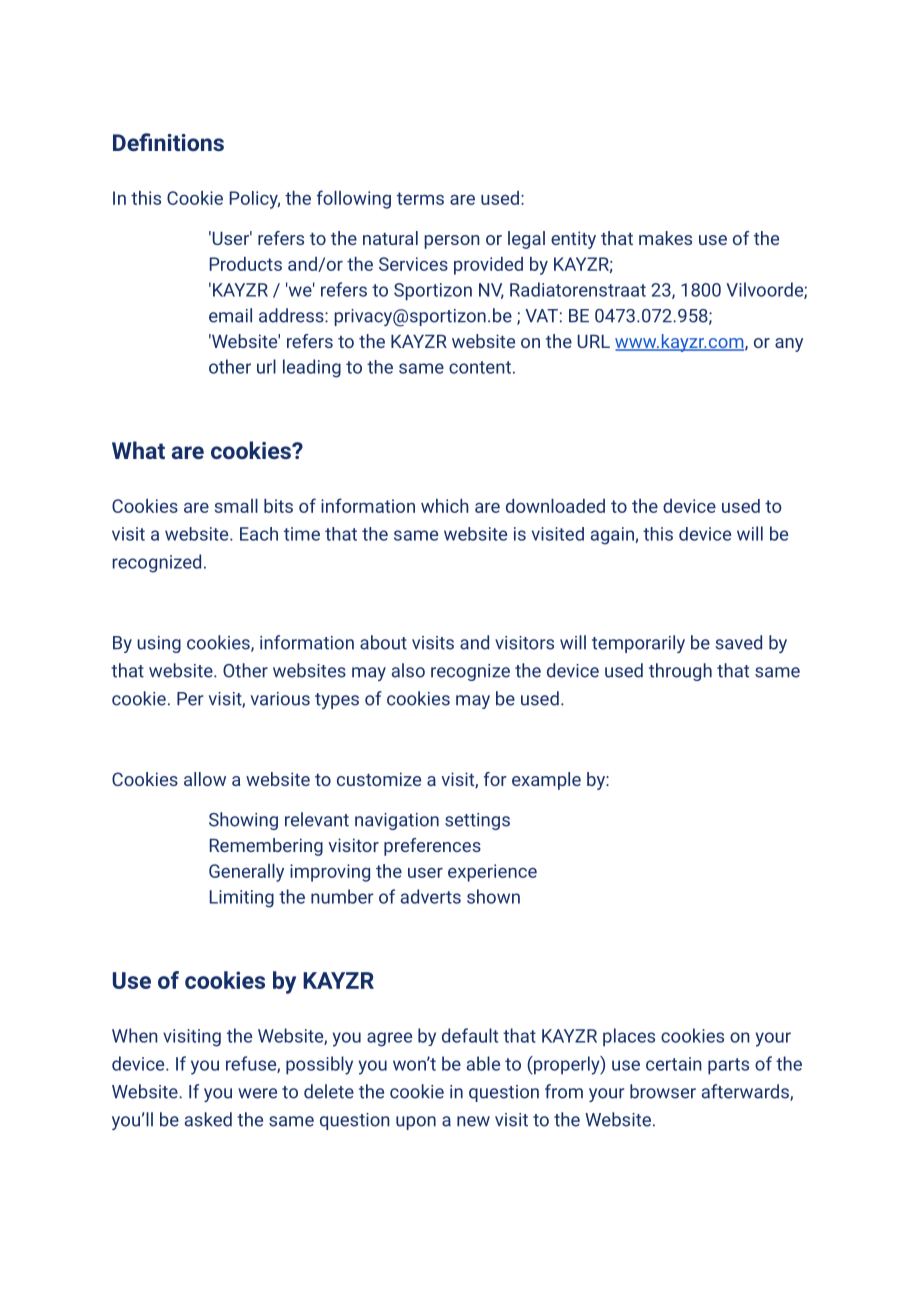 The width and height of the page is (924, 1307). Describe the element at coordinates (546, 781) in the page. I see `example` at that location.
